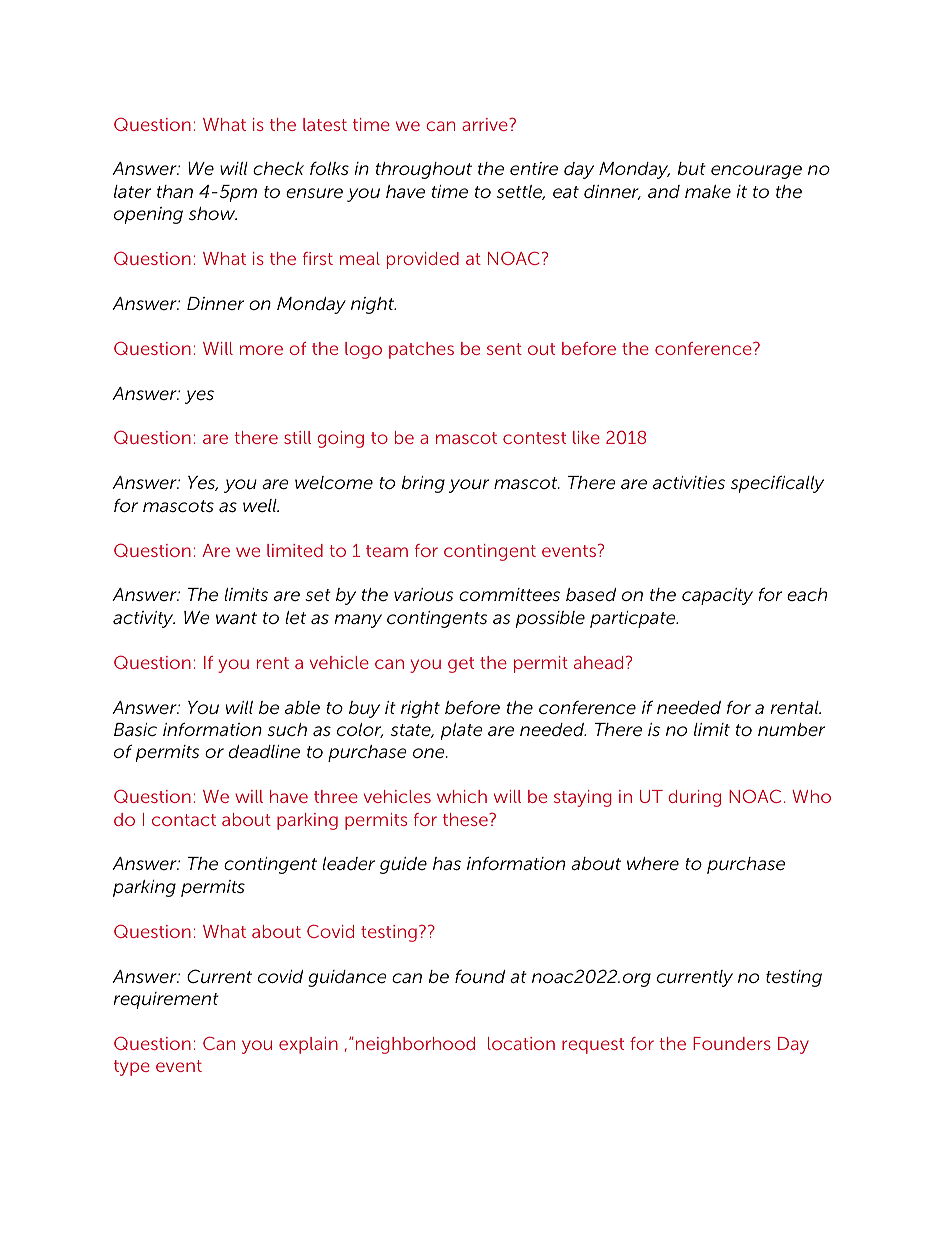  I want to click on want, so click(236, 618).
